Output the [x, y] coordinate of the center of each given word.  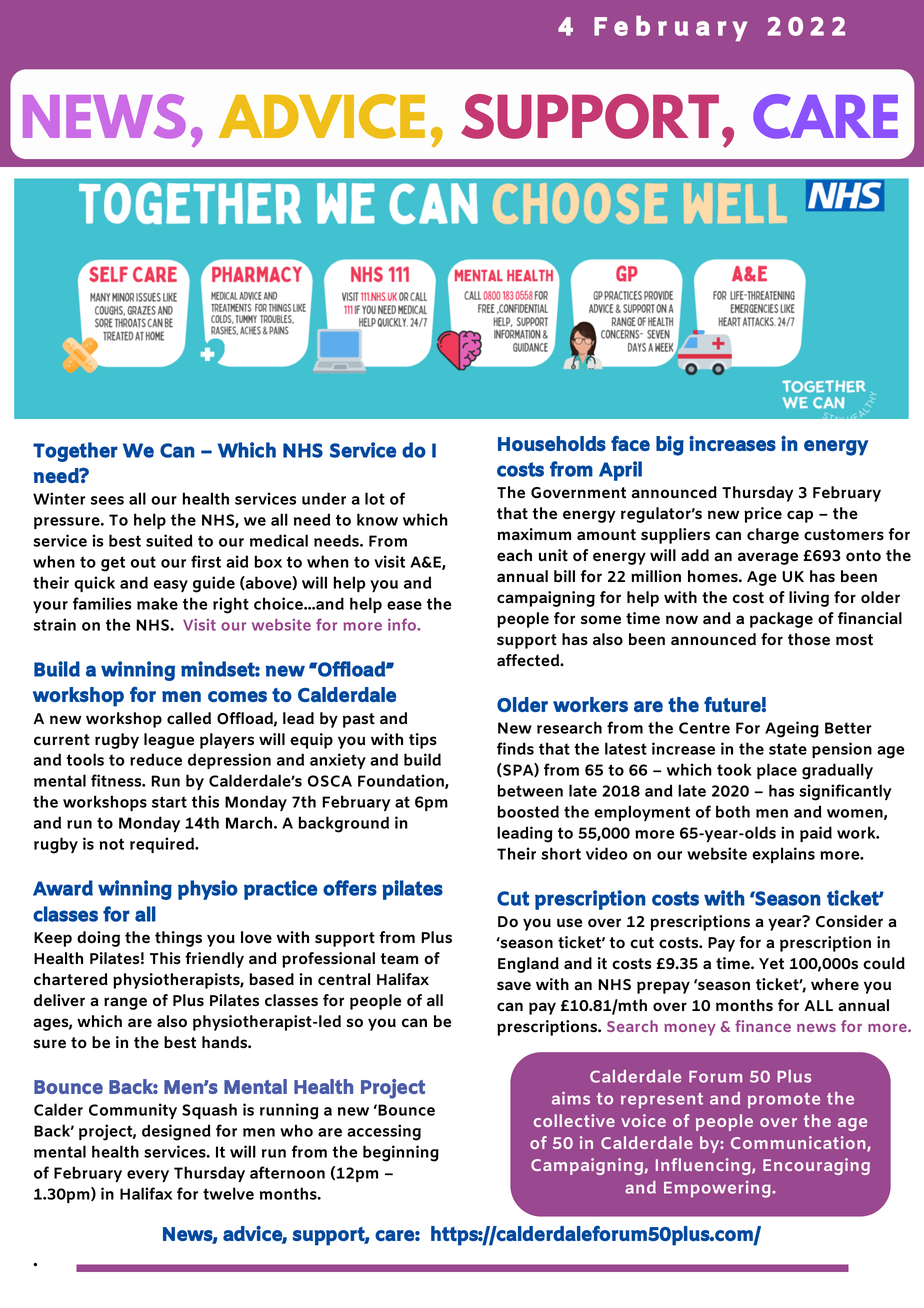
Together [75, 452]
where [835, 984]
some [601, 620]
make [157, 603]
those [809, 639]
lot [375, 498]
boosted [528, 811]
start [169, 802]
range [125, 1003]
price [763, 515]
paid [816, 834]
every [148, 1176]
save [514, 986]
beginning [401, 1153]
